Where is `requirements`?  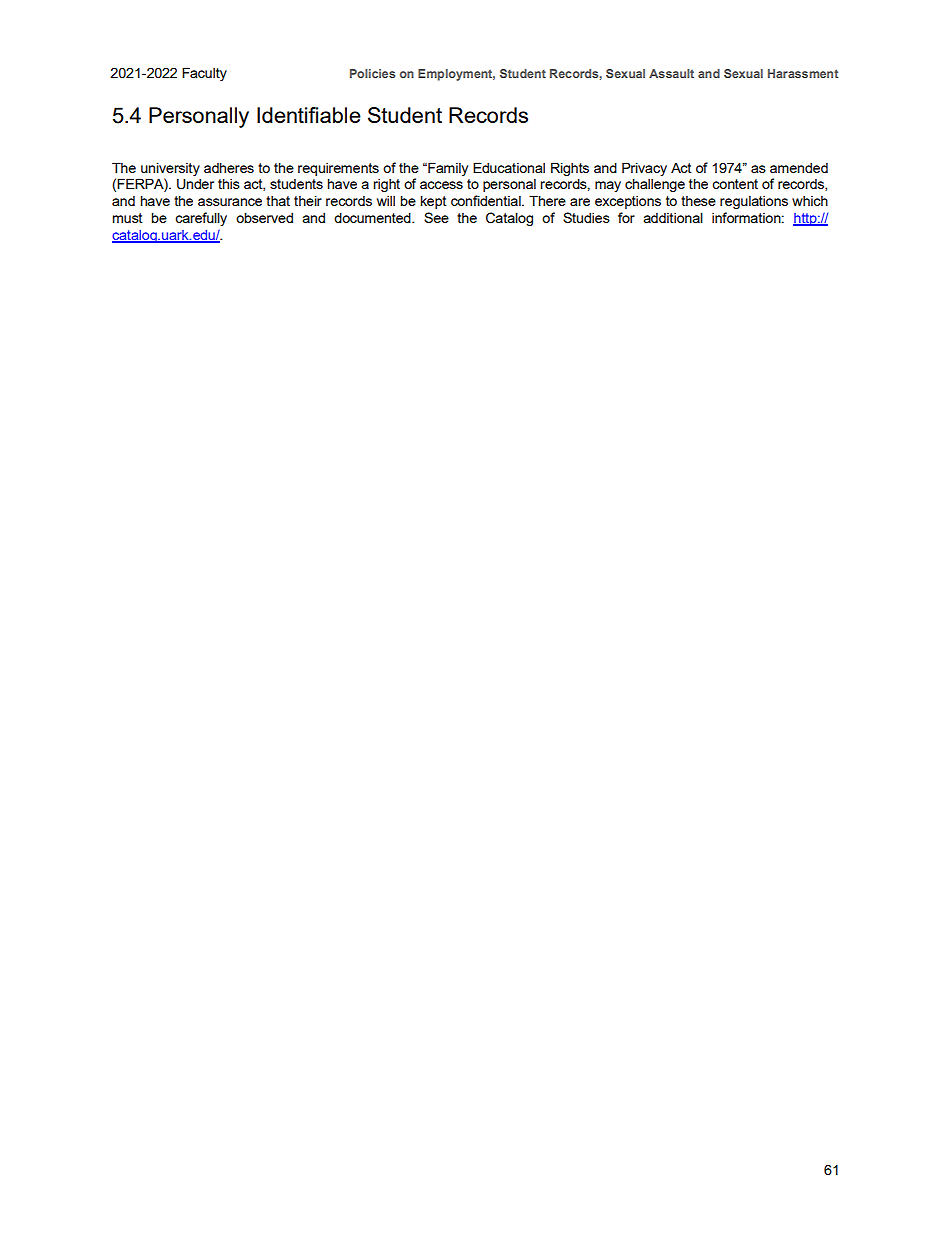
requirements is located at coordinates (338, 169).
